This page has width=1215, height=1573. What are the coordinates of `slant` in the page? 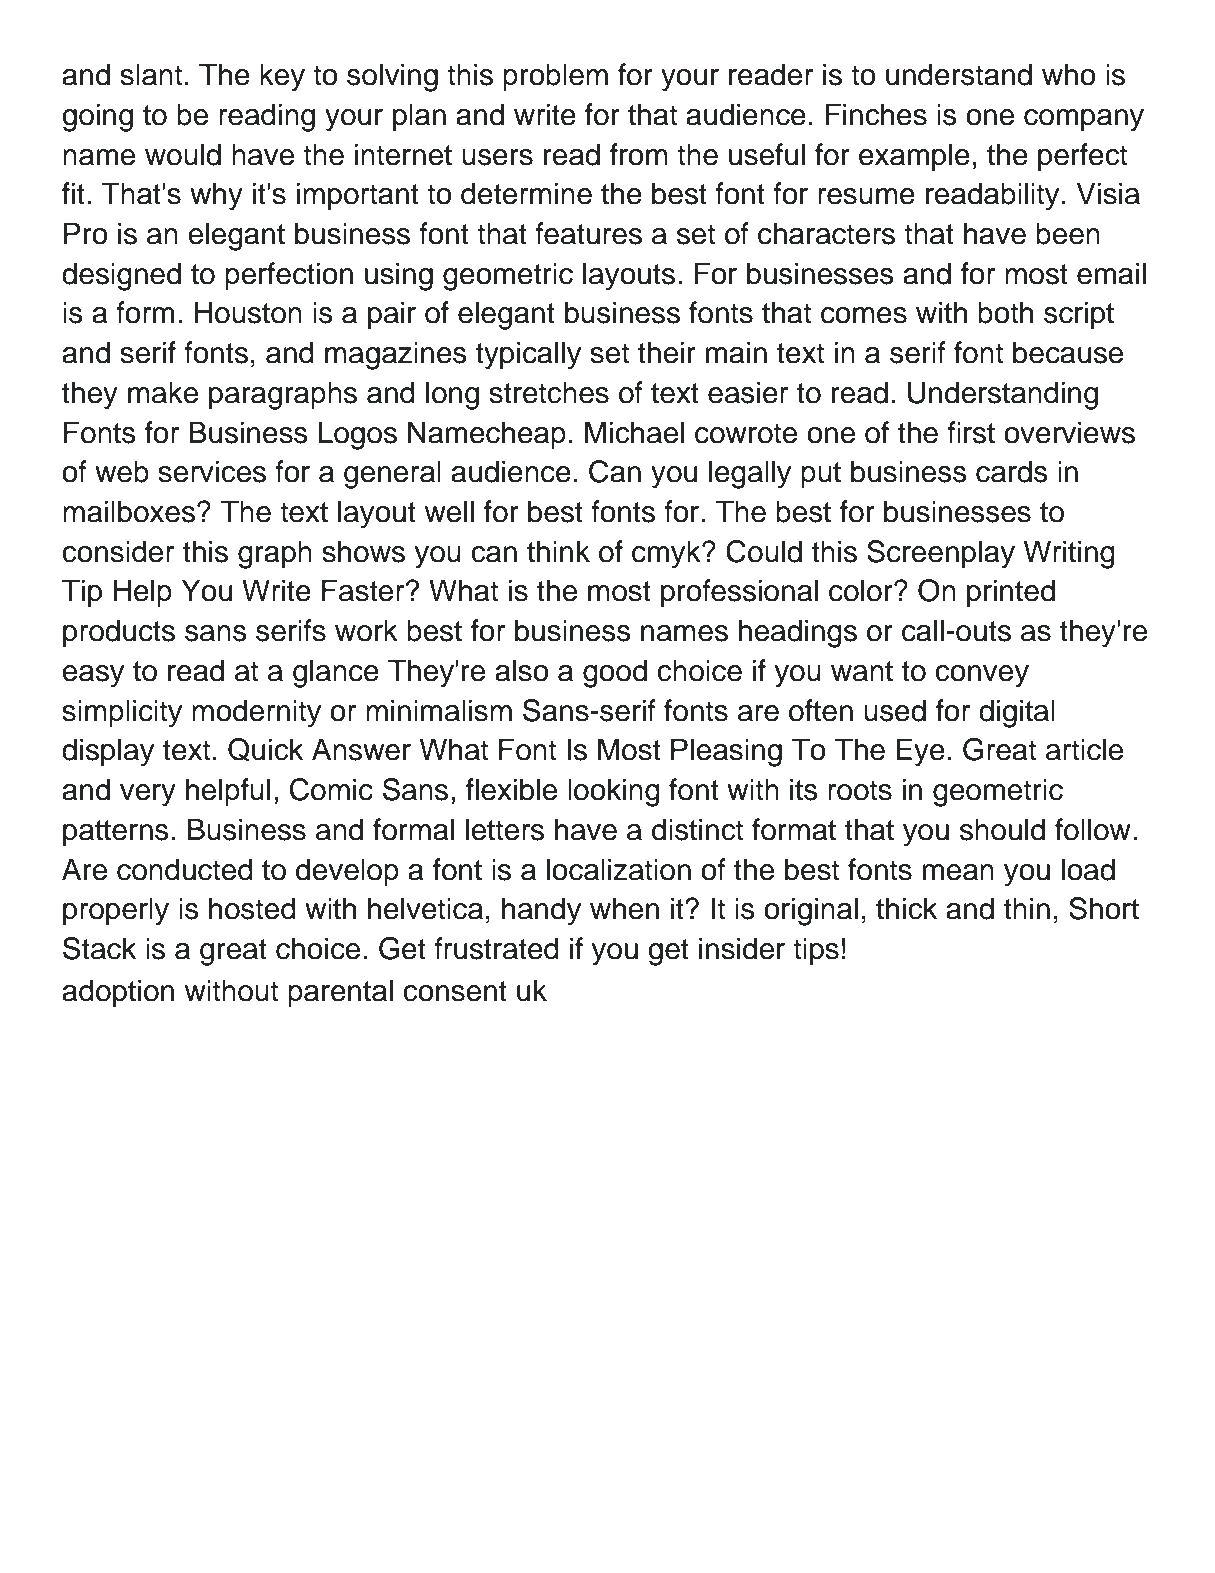 It's located at (151, 74).
